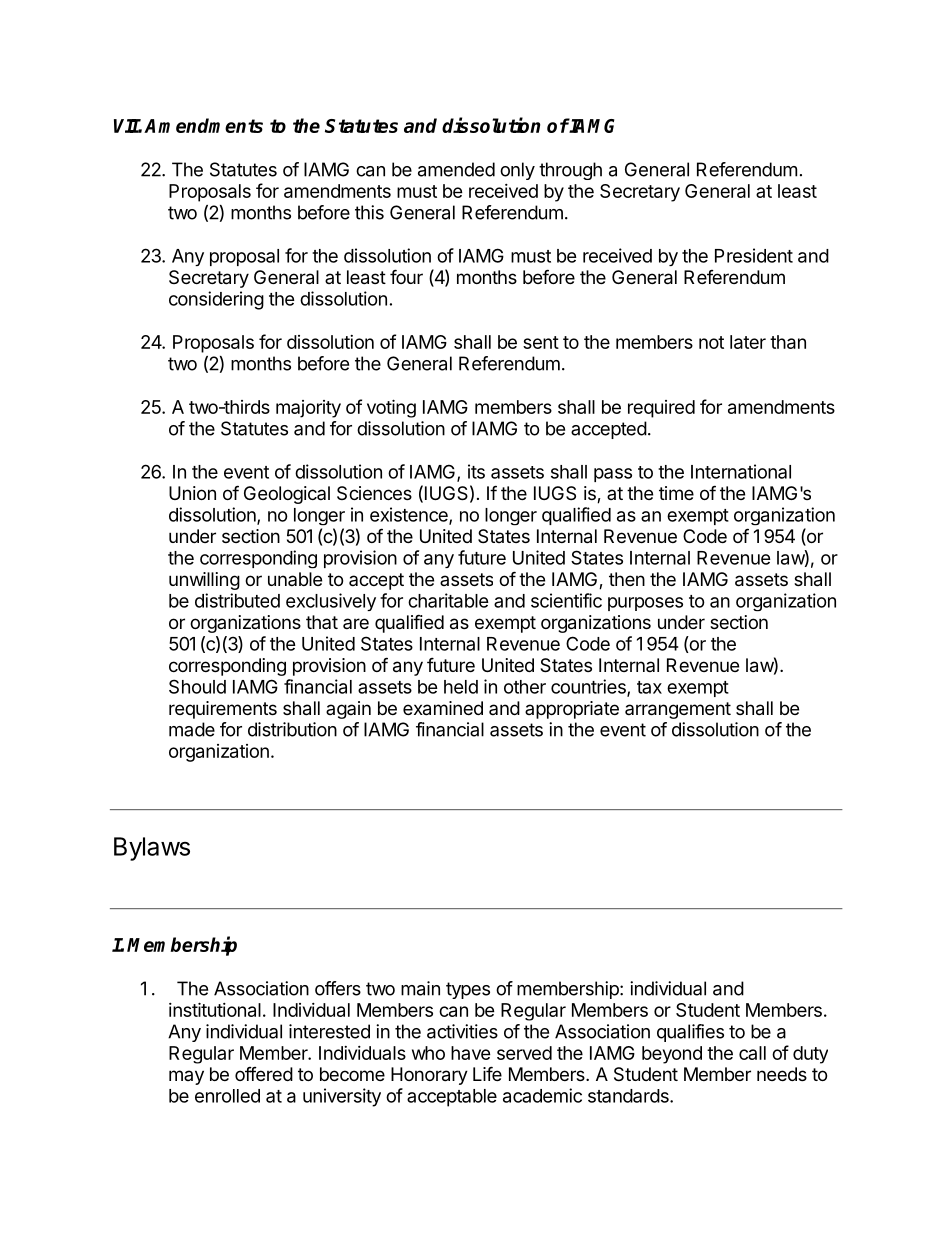  Describe the element at coordinates (752, 1053) in the document. I see `call` at that location.
